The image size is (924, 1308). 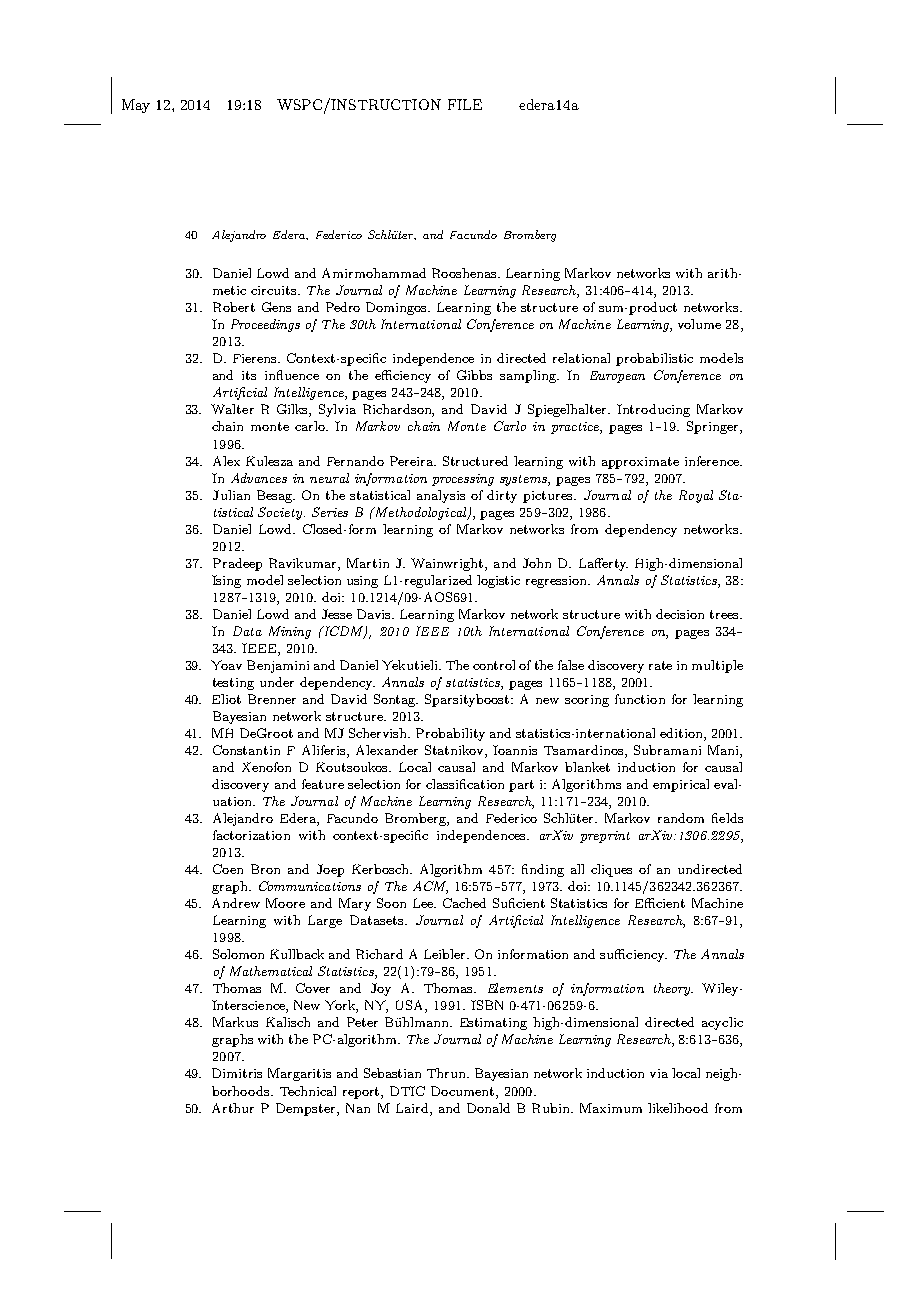 What do you see at coordinates (246, 750) in the screenshot?
I see `Constantin` at bounding box center [246, 750].
